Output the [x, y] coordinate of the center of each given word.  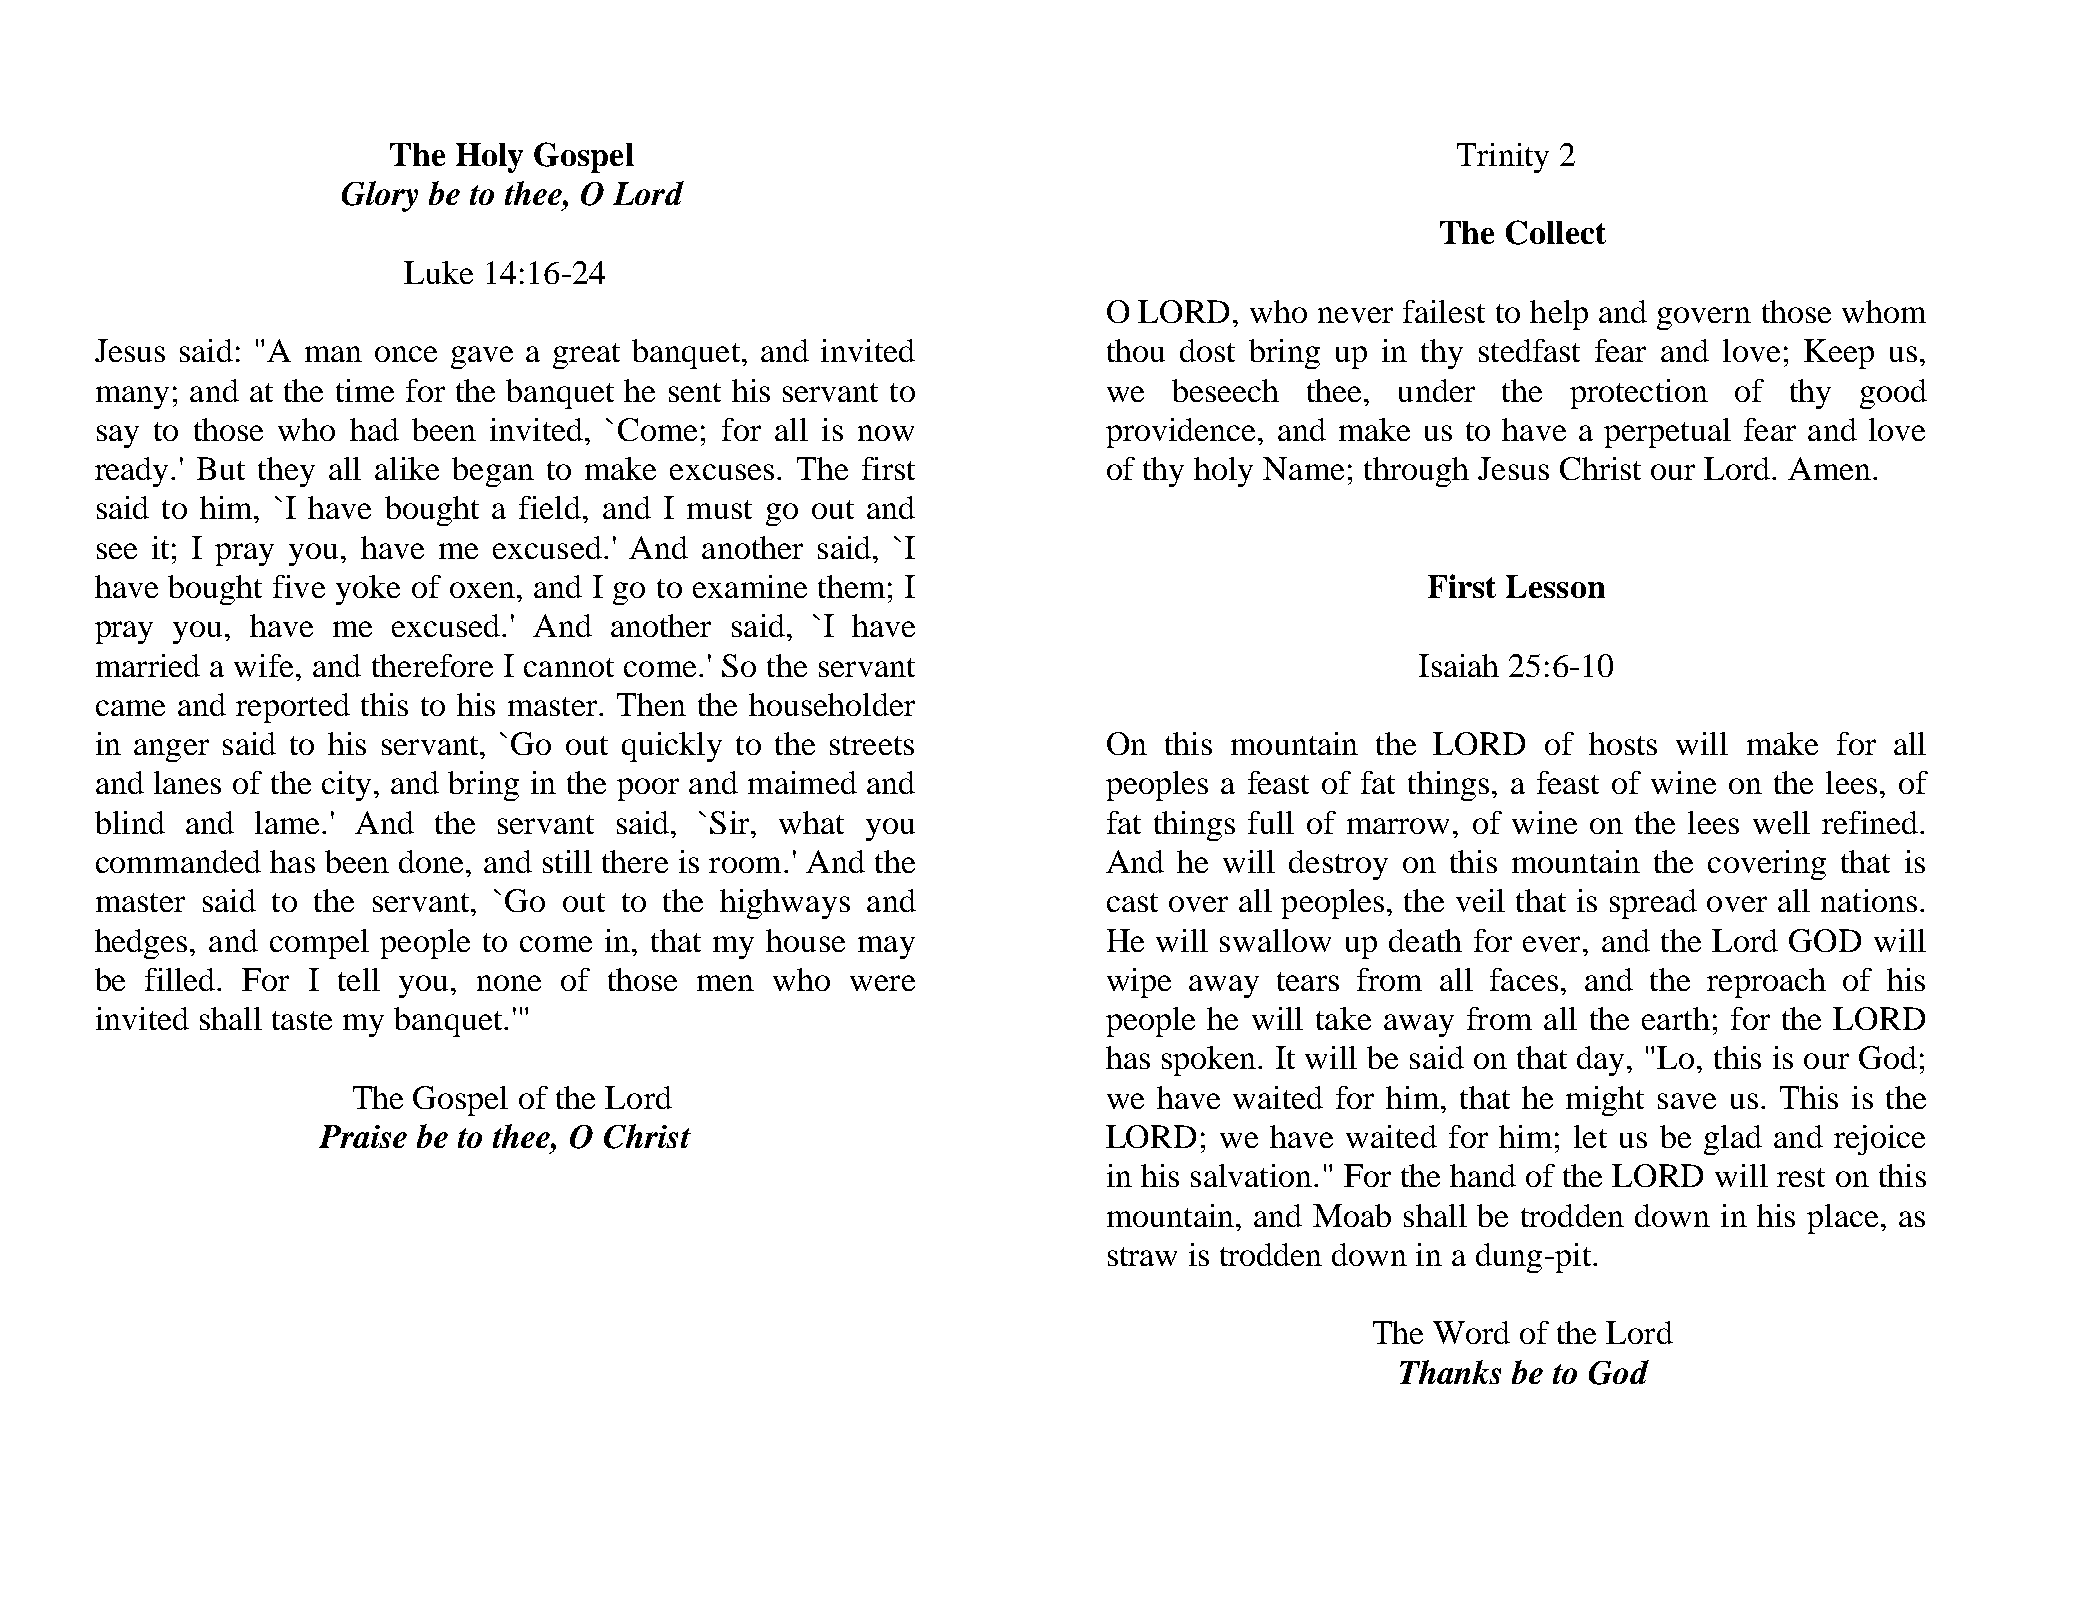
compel [319, 944]
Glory [380, 196]
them [851, 586]
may [886, 947]
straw [1142, 1256]
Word [1471, 1332]
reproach [1766, 983]
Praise [363, 1136]
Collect [1556, 232]
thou [1136, 350]
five [299, 586]
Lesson [1555, 586]
